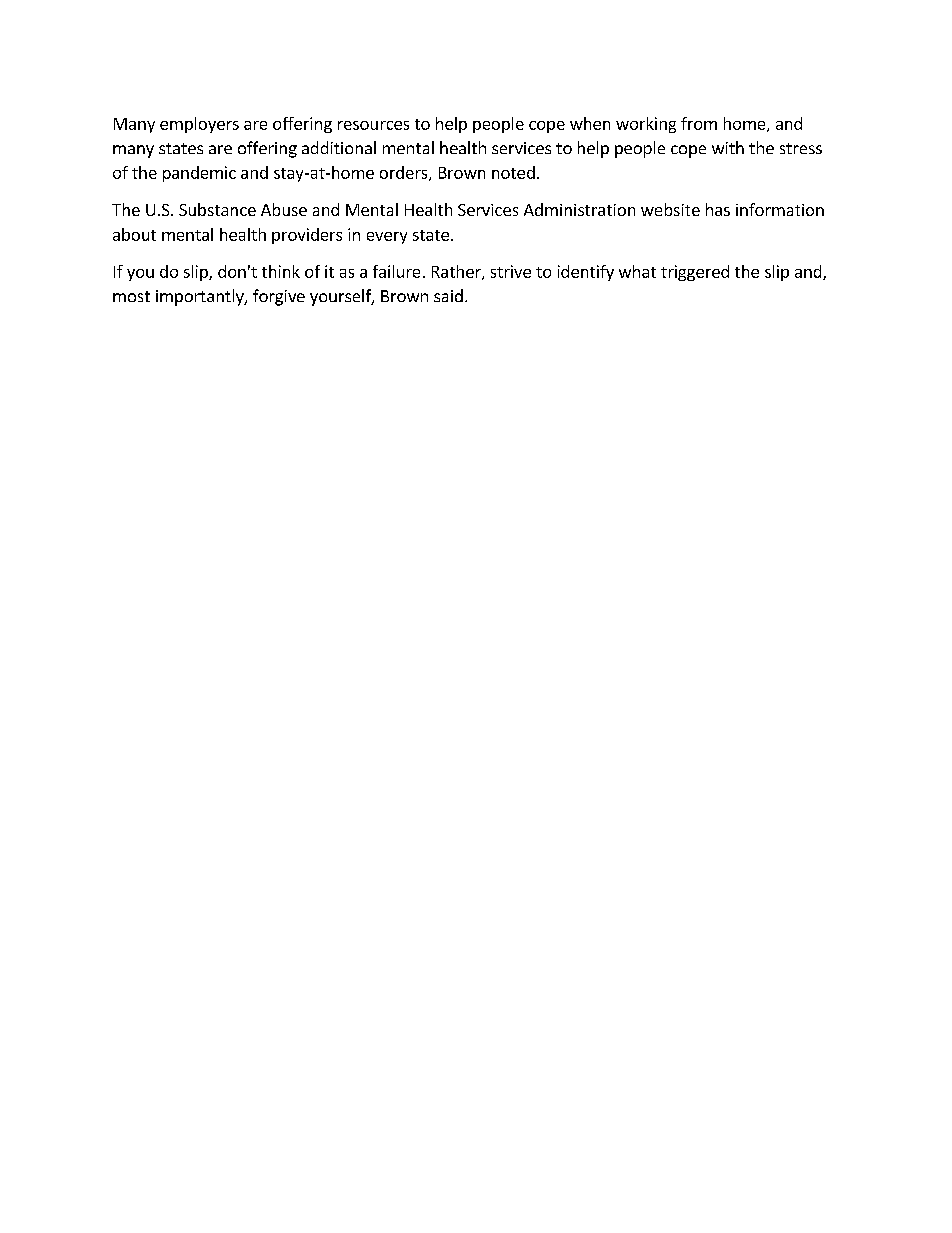  I want to click on triggered, so click(695, 273).
